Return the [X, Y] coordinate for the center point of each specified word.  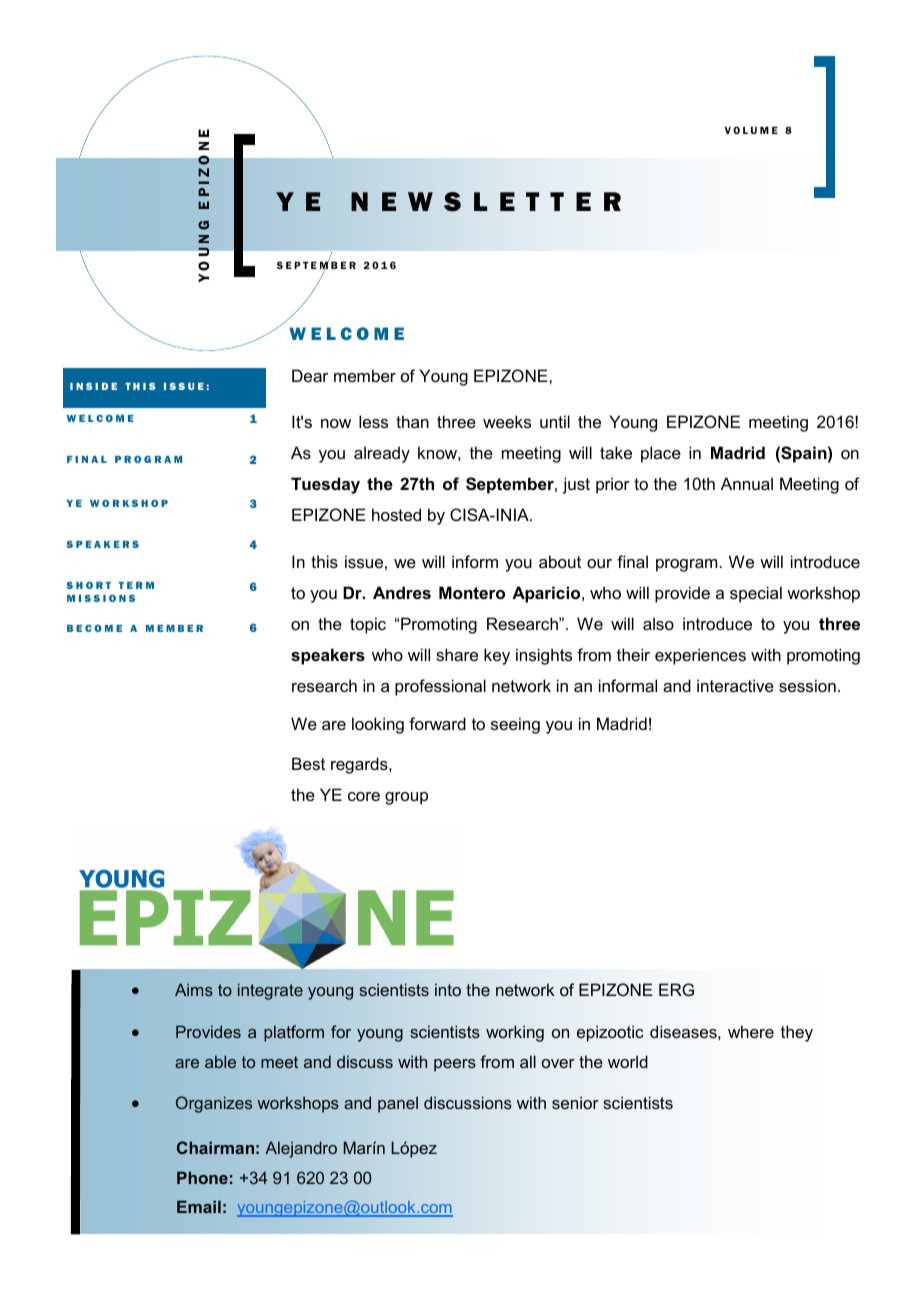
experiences [700, 656]
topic [368, 625]
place [661, 454]
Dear [310, 375]
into [448, 989]
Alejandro [301, 1149]
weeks [507, 421]
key [497, 656]
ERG [676, 989]
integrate [270, 991]
